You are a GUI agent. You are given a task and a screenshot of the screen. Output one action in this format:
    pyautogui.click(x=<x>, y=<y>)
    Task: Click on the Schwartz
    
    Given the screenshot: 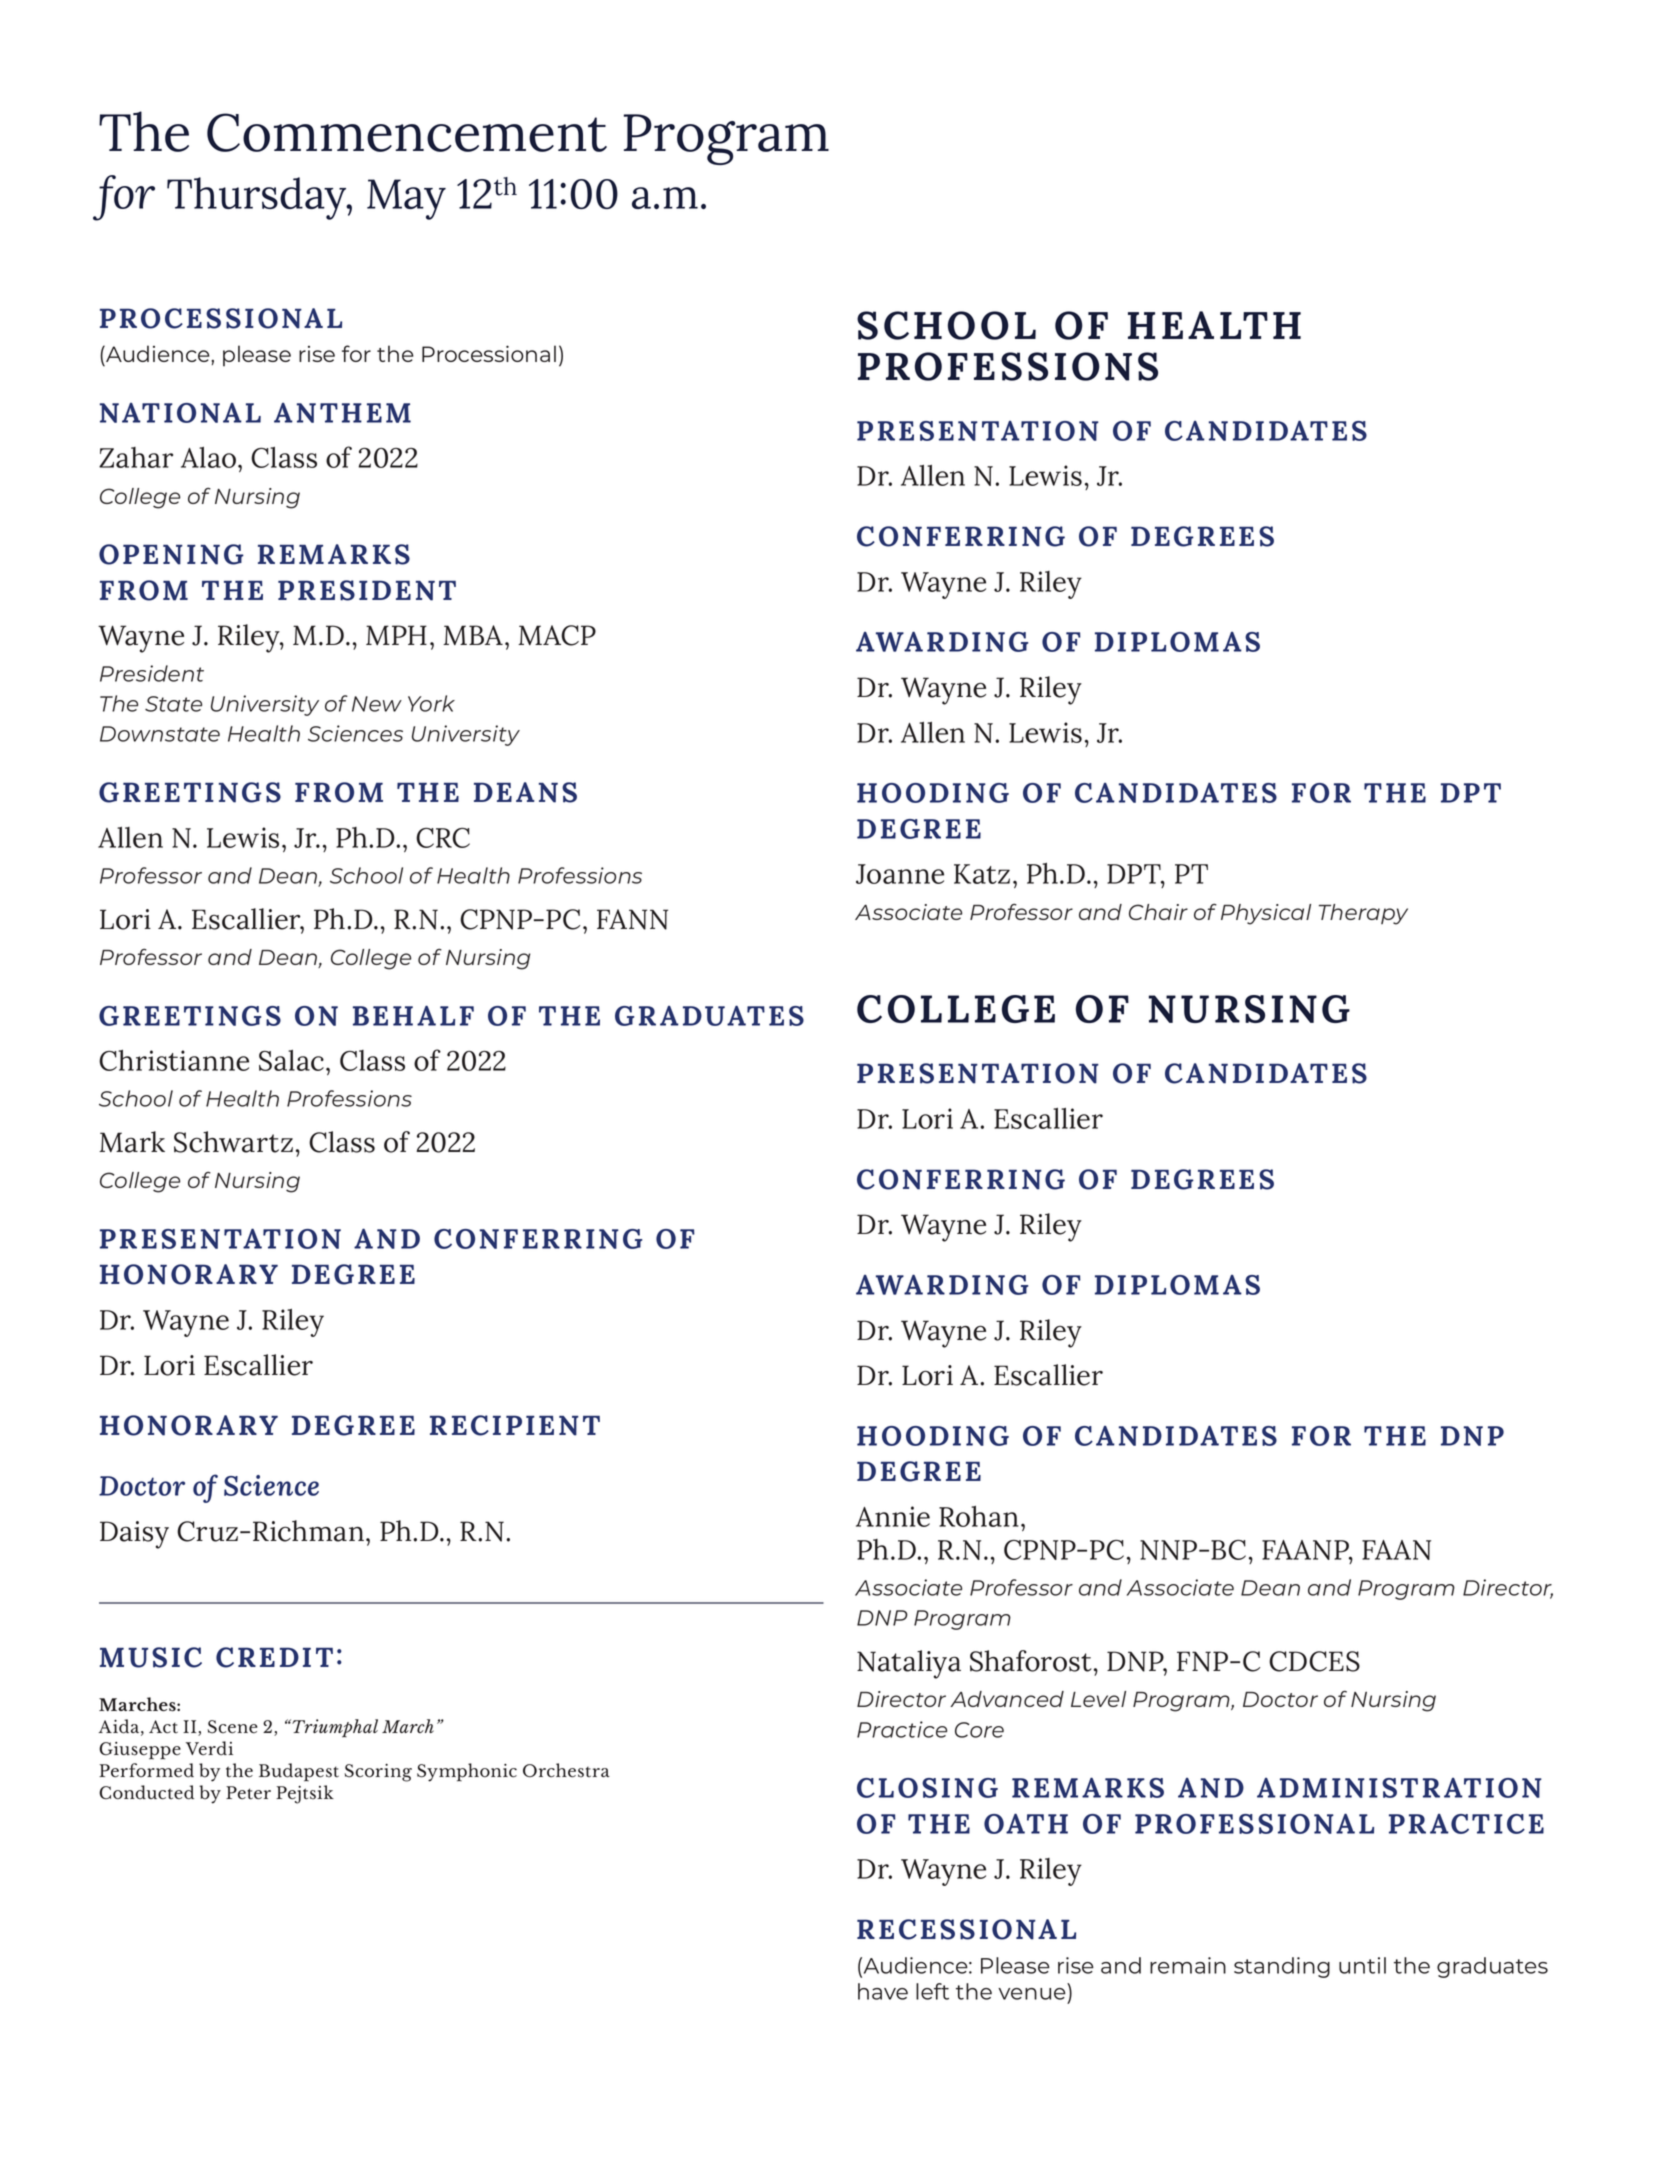 What is the action you would take?
    pyautogui.click(x=233, y=1142)
